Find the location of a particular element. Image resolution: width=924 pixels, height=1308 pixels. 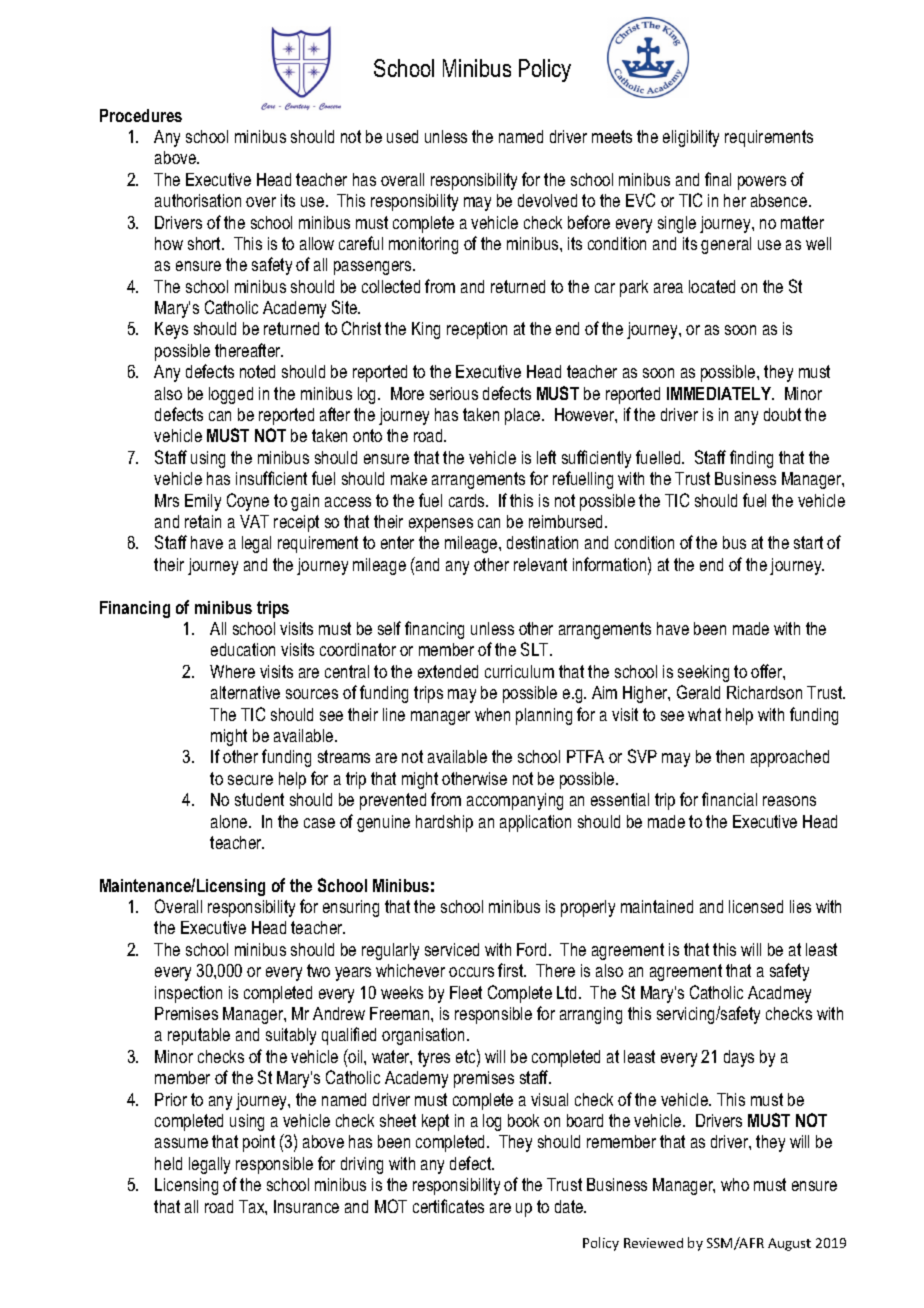

licensed is located at coordinates (756, 906).
